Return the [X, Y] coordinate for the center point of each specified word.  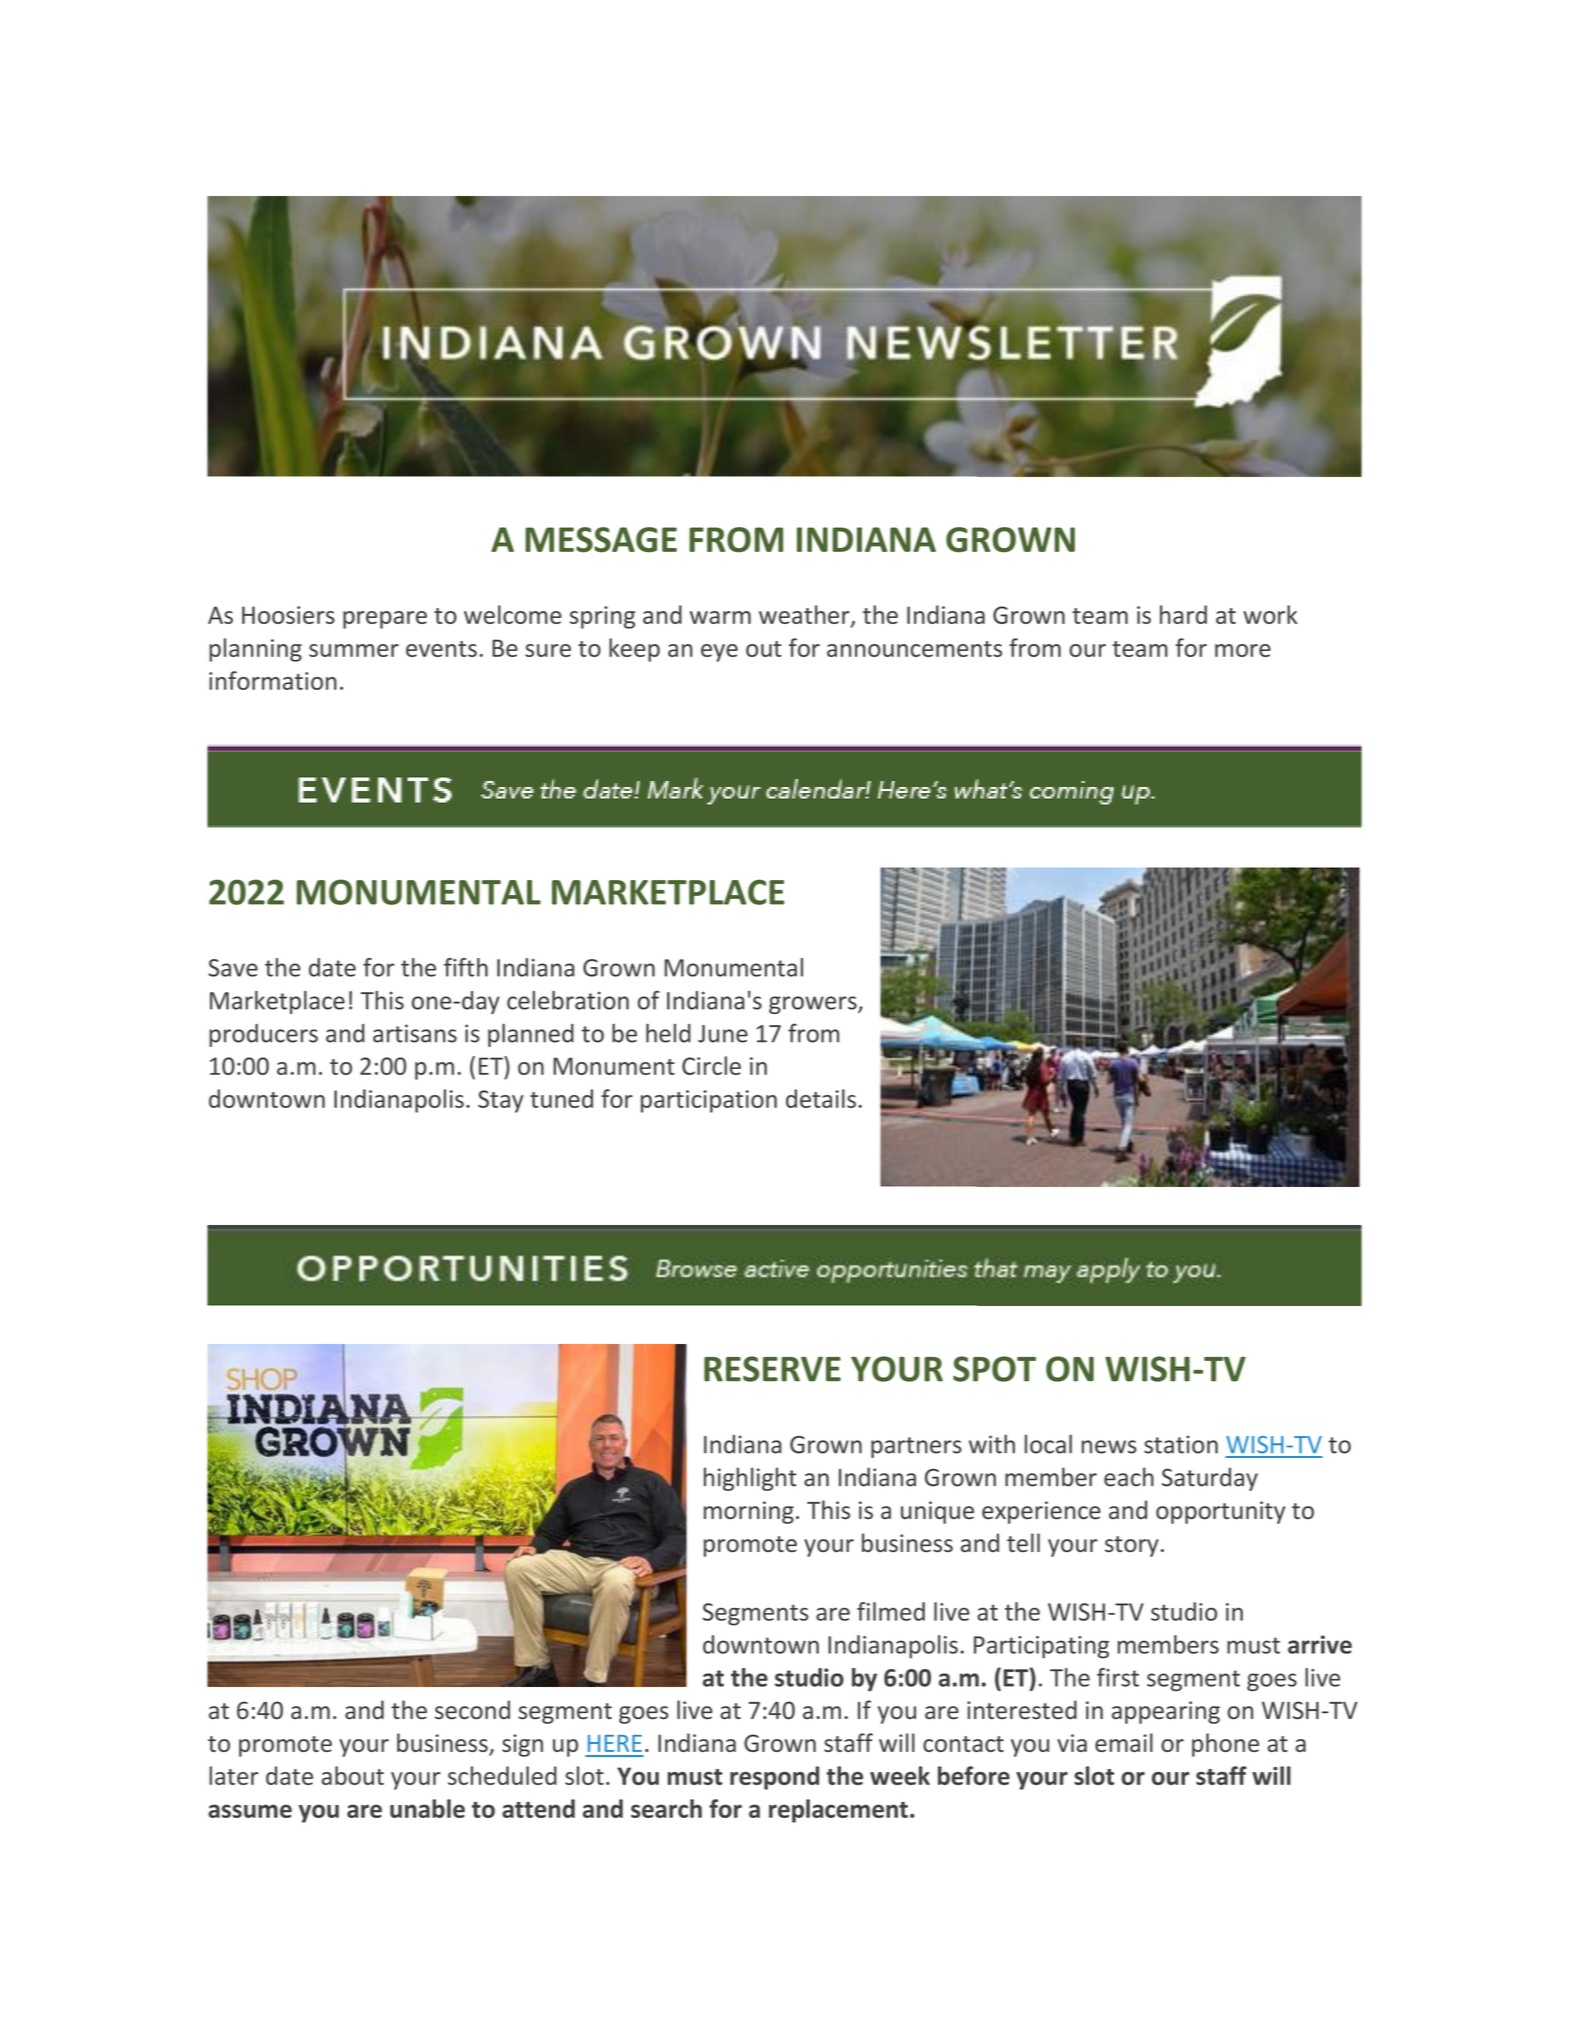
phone [1225, 1745]
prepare [385, 620]
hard [1183, 614]
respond [774, 1778]
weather [805, 616]
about [352, 1775]
